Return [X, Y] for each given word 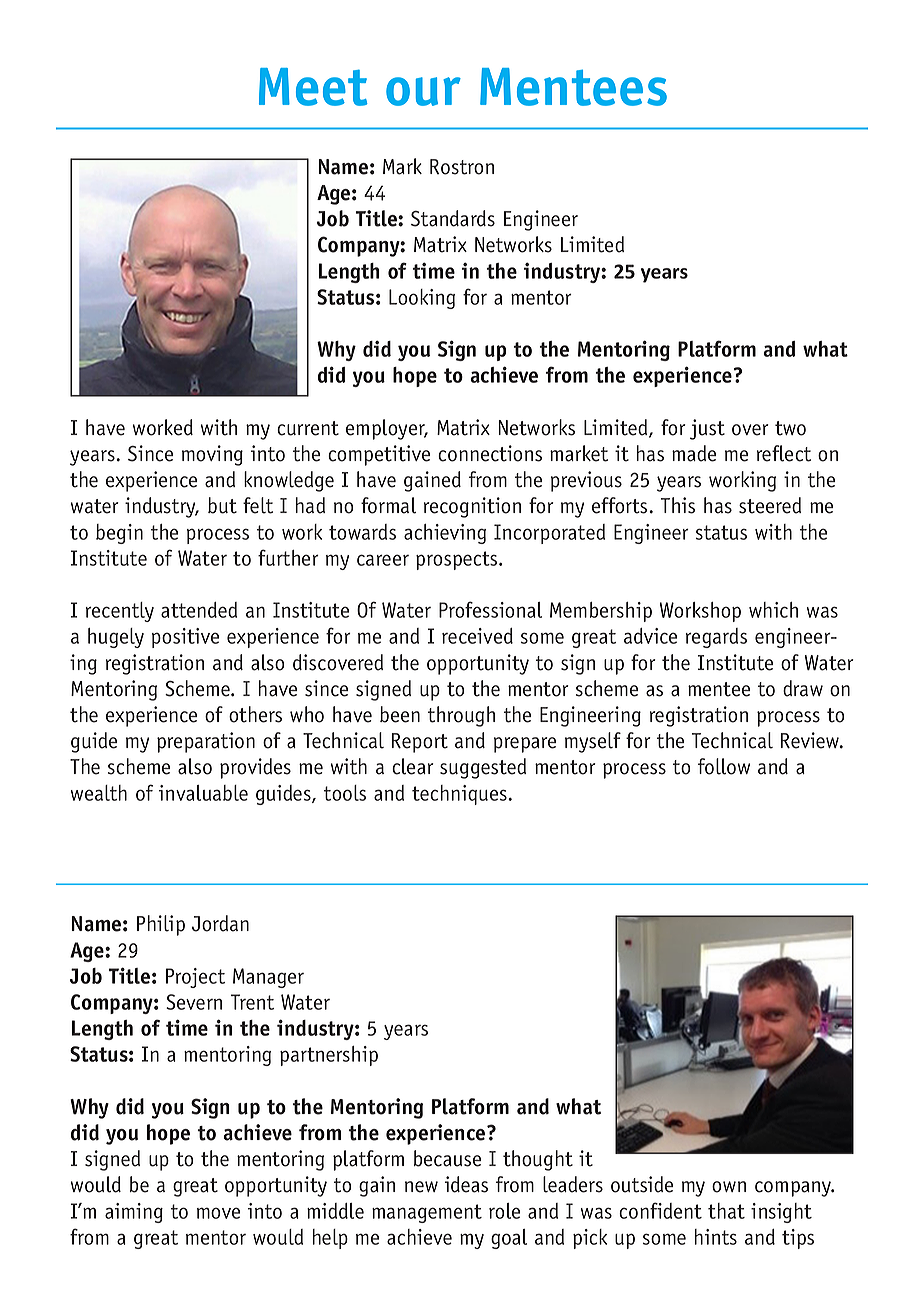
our [423, 91]
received [477, 636]
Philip [161, 925]
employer [387, 429]
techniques [460, 795]
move [218, 1213]
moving [212, 455]
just [707, 429]
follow [724, 766]
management [427, 1213]
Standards [453, 218]
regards [716, 638]
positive [185, 638]
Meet [313, 87]
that [726, 1211]
